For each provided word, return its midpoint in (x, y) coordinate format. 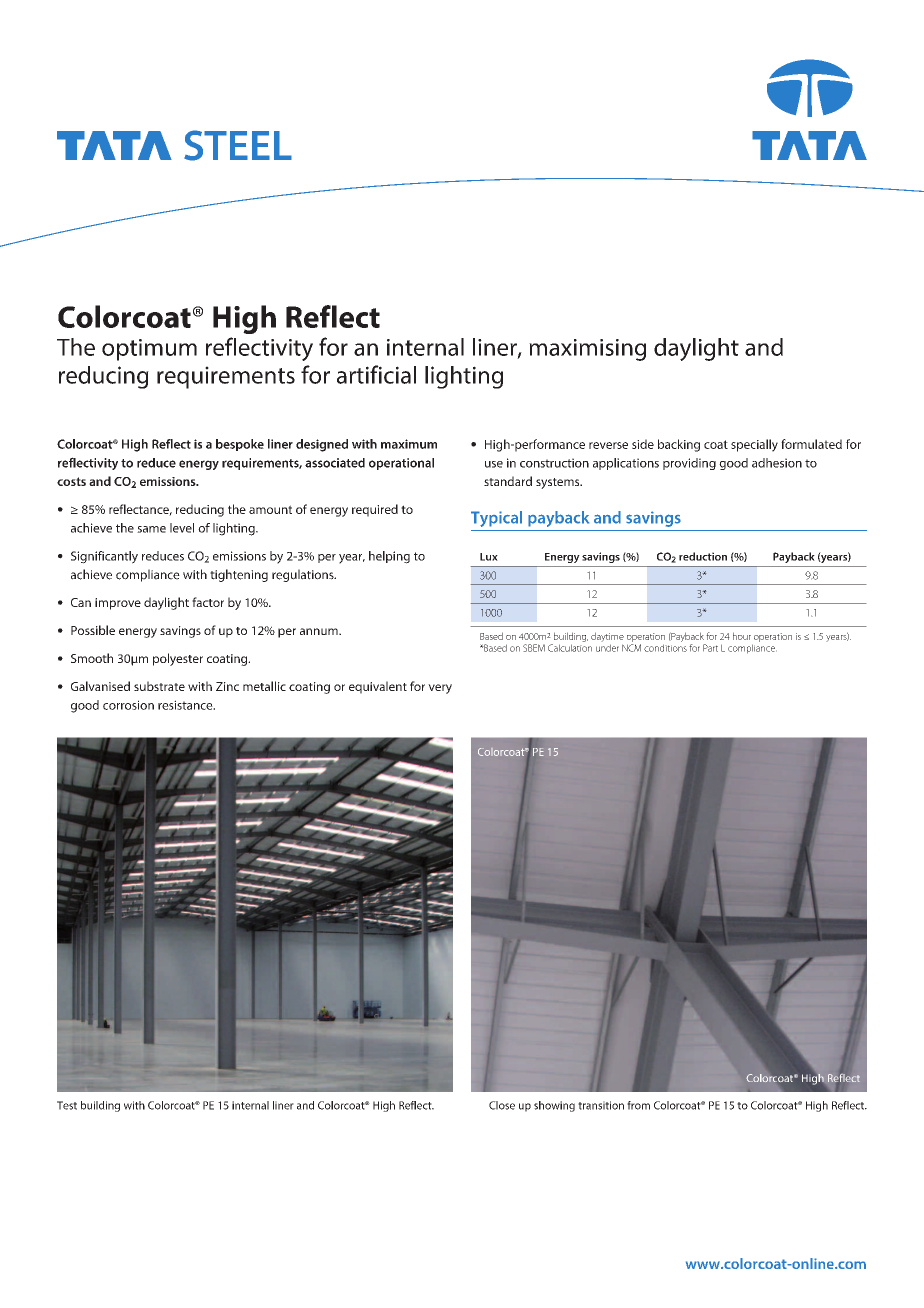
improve (118, 604)
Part (710, 648)
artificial (376, 374)
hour (742, 636)
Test (67, 1105)
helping (389, 557)
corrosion (128, 705)
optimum (149, 350)
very (440, 689)
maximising (587, 350)
